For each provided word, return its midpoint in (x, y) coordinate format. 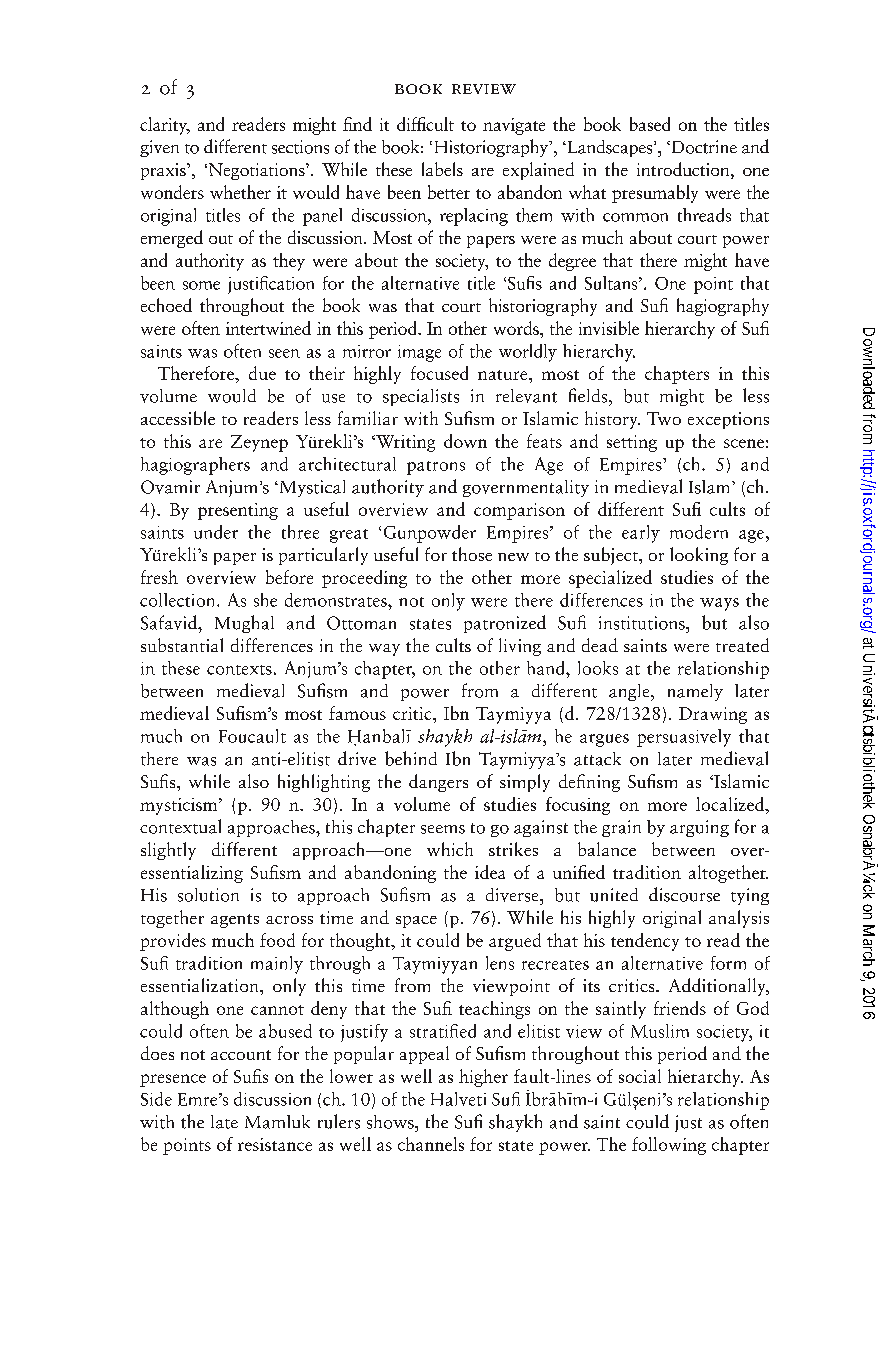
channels (431, 1144)
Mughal (244, 624)
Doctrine (703, 147)
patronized (505, 624)
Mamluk (277, 1122)
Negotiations (256, 171)
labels (442, 169)
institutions (643, 623)
